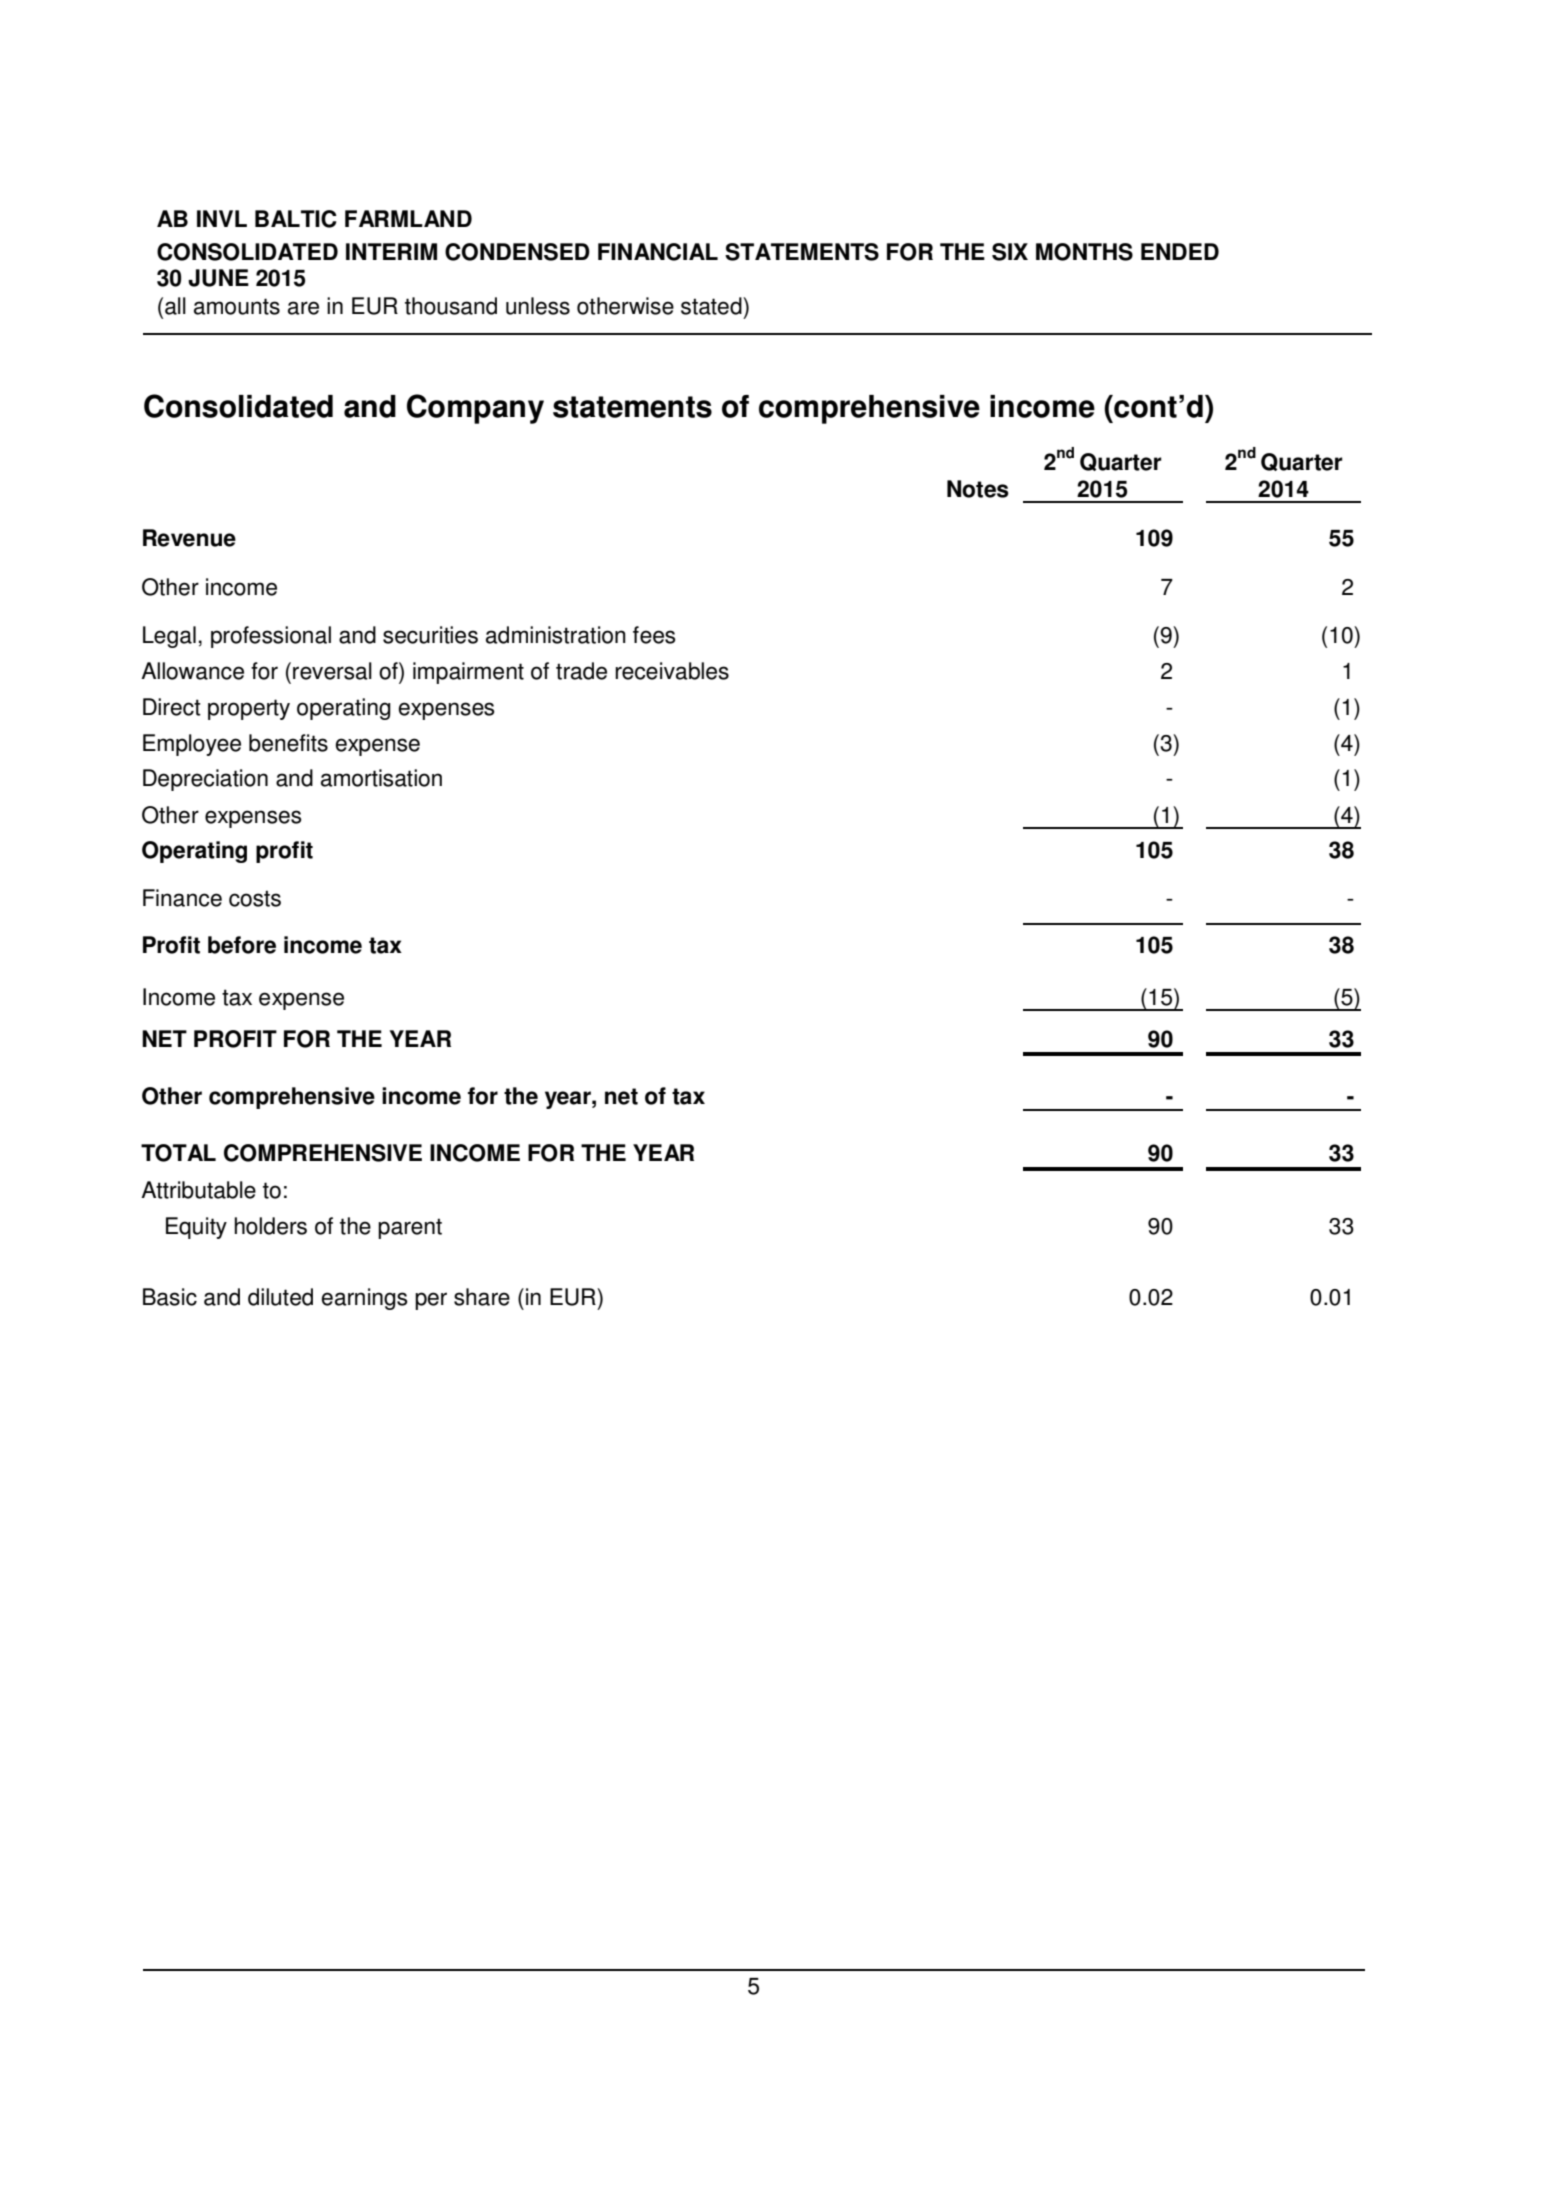 This screenshot has width=1545, height=2187. I want to click on diluted, so click(280, 1297).
